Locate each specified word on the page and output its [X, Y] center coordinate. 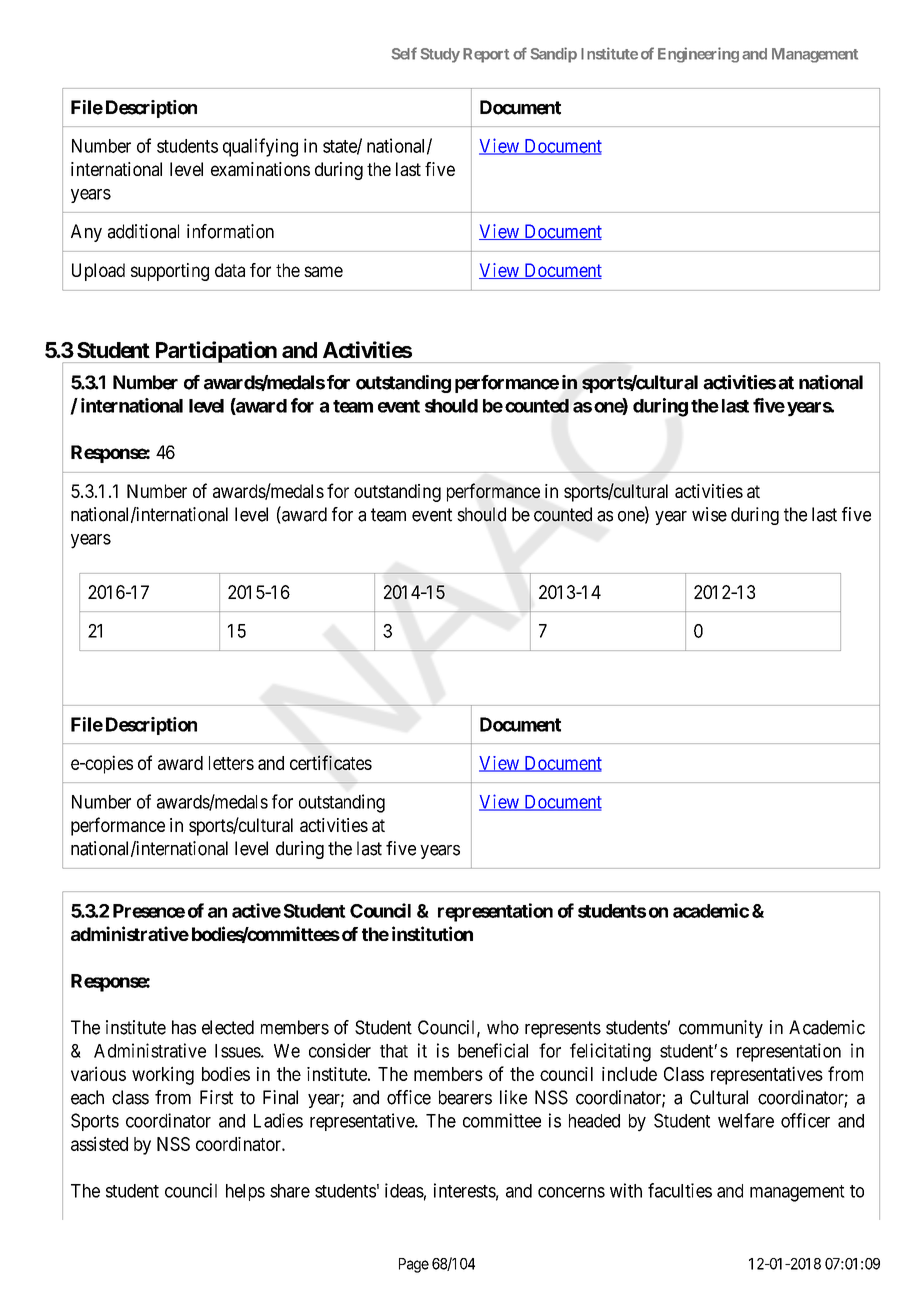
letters [231, 763]
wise [709, 514]
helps [245, 1192]
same [323, 271]
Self [404, 53]
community [721, 1029]
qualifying [260, 147]
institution [432, 933]
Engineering [698, 55]
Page [414, 1265]
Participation [215, 352]
